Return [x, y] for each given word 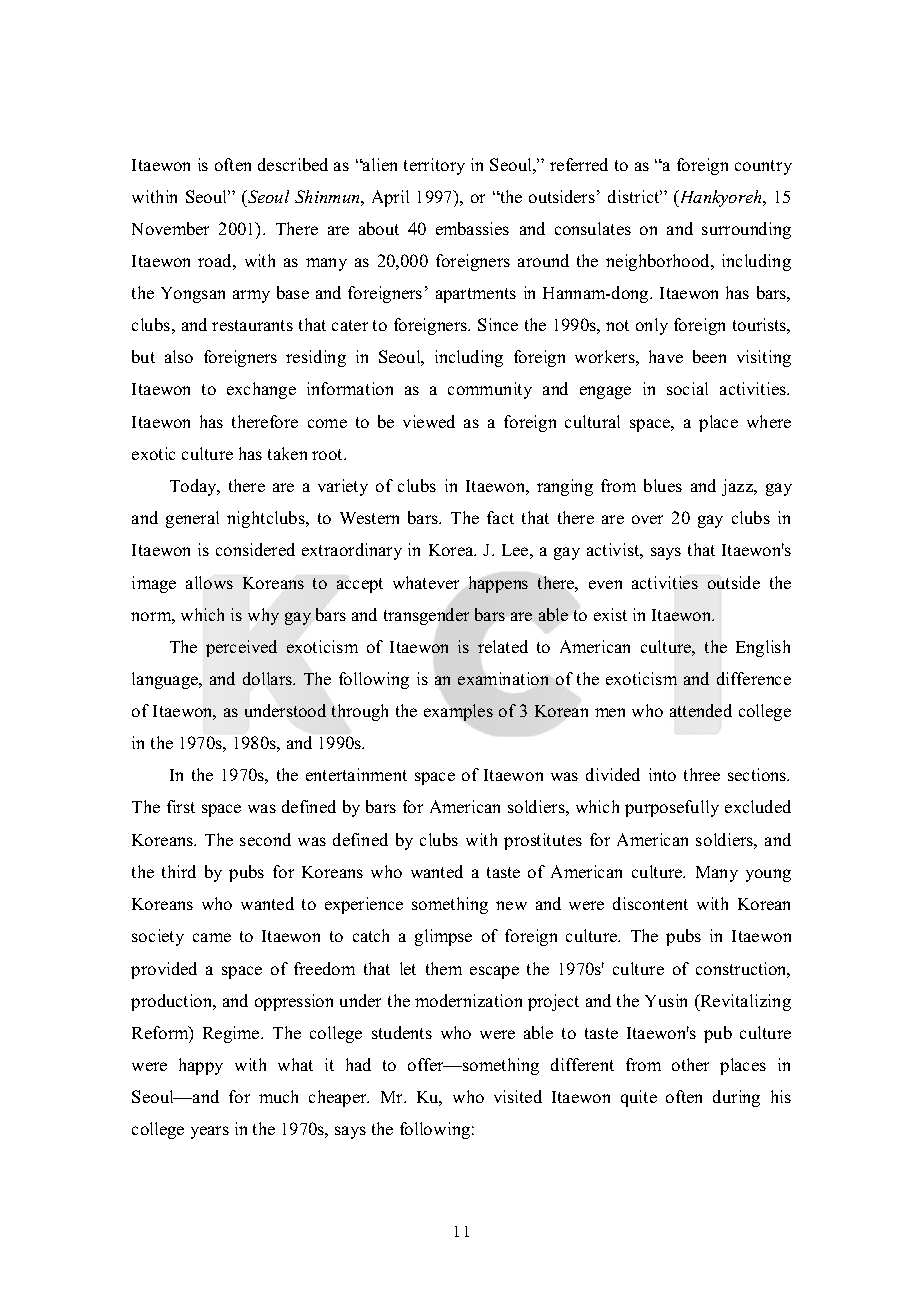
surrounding [746, 230]
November [170, 228]
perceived [241, 648]
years [210, 1132]
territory [434, 166]
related [503, 646]
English [763, 648]
